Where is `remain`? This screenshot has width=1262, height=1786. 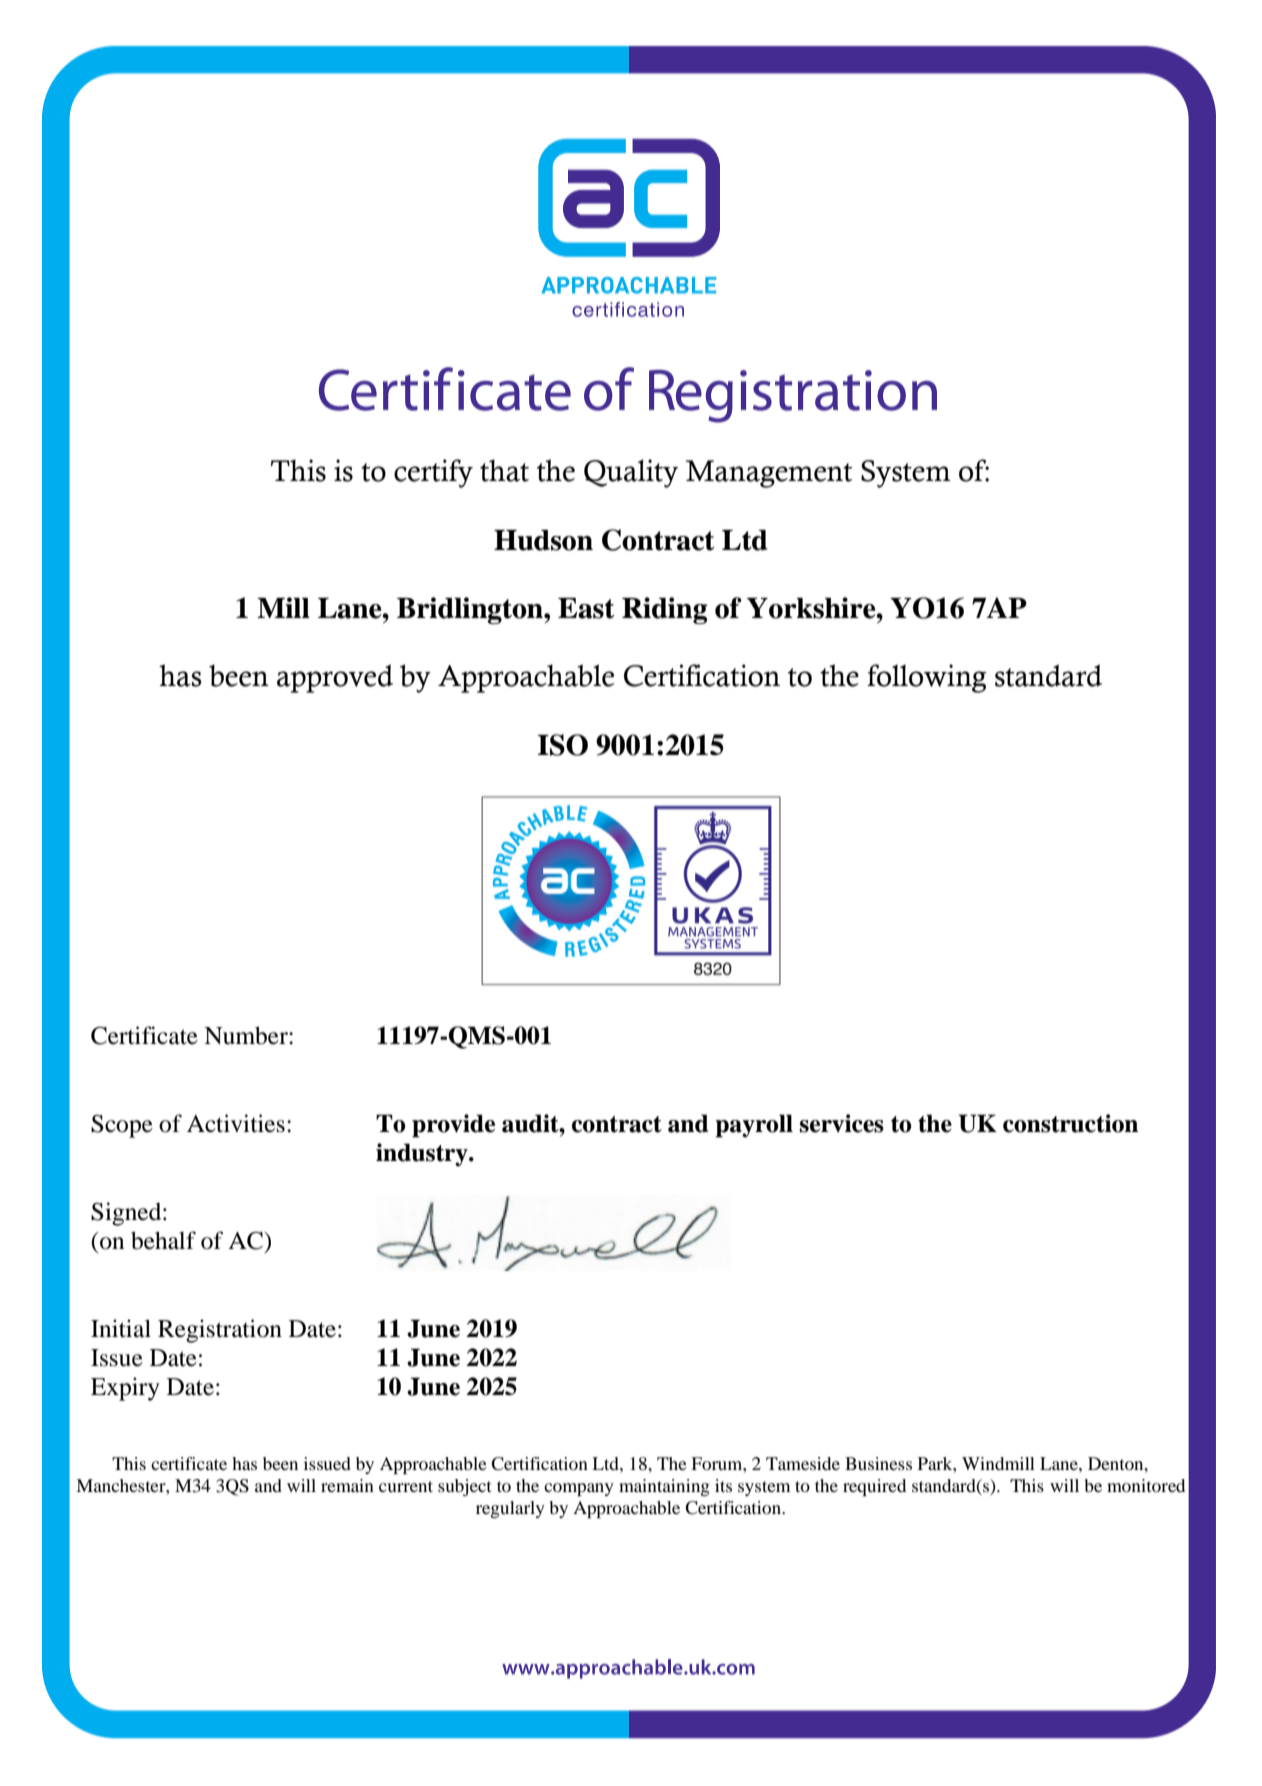 remain is located at coordinates (347, 1485).
